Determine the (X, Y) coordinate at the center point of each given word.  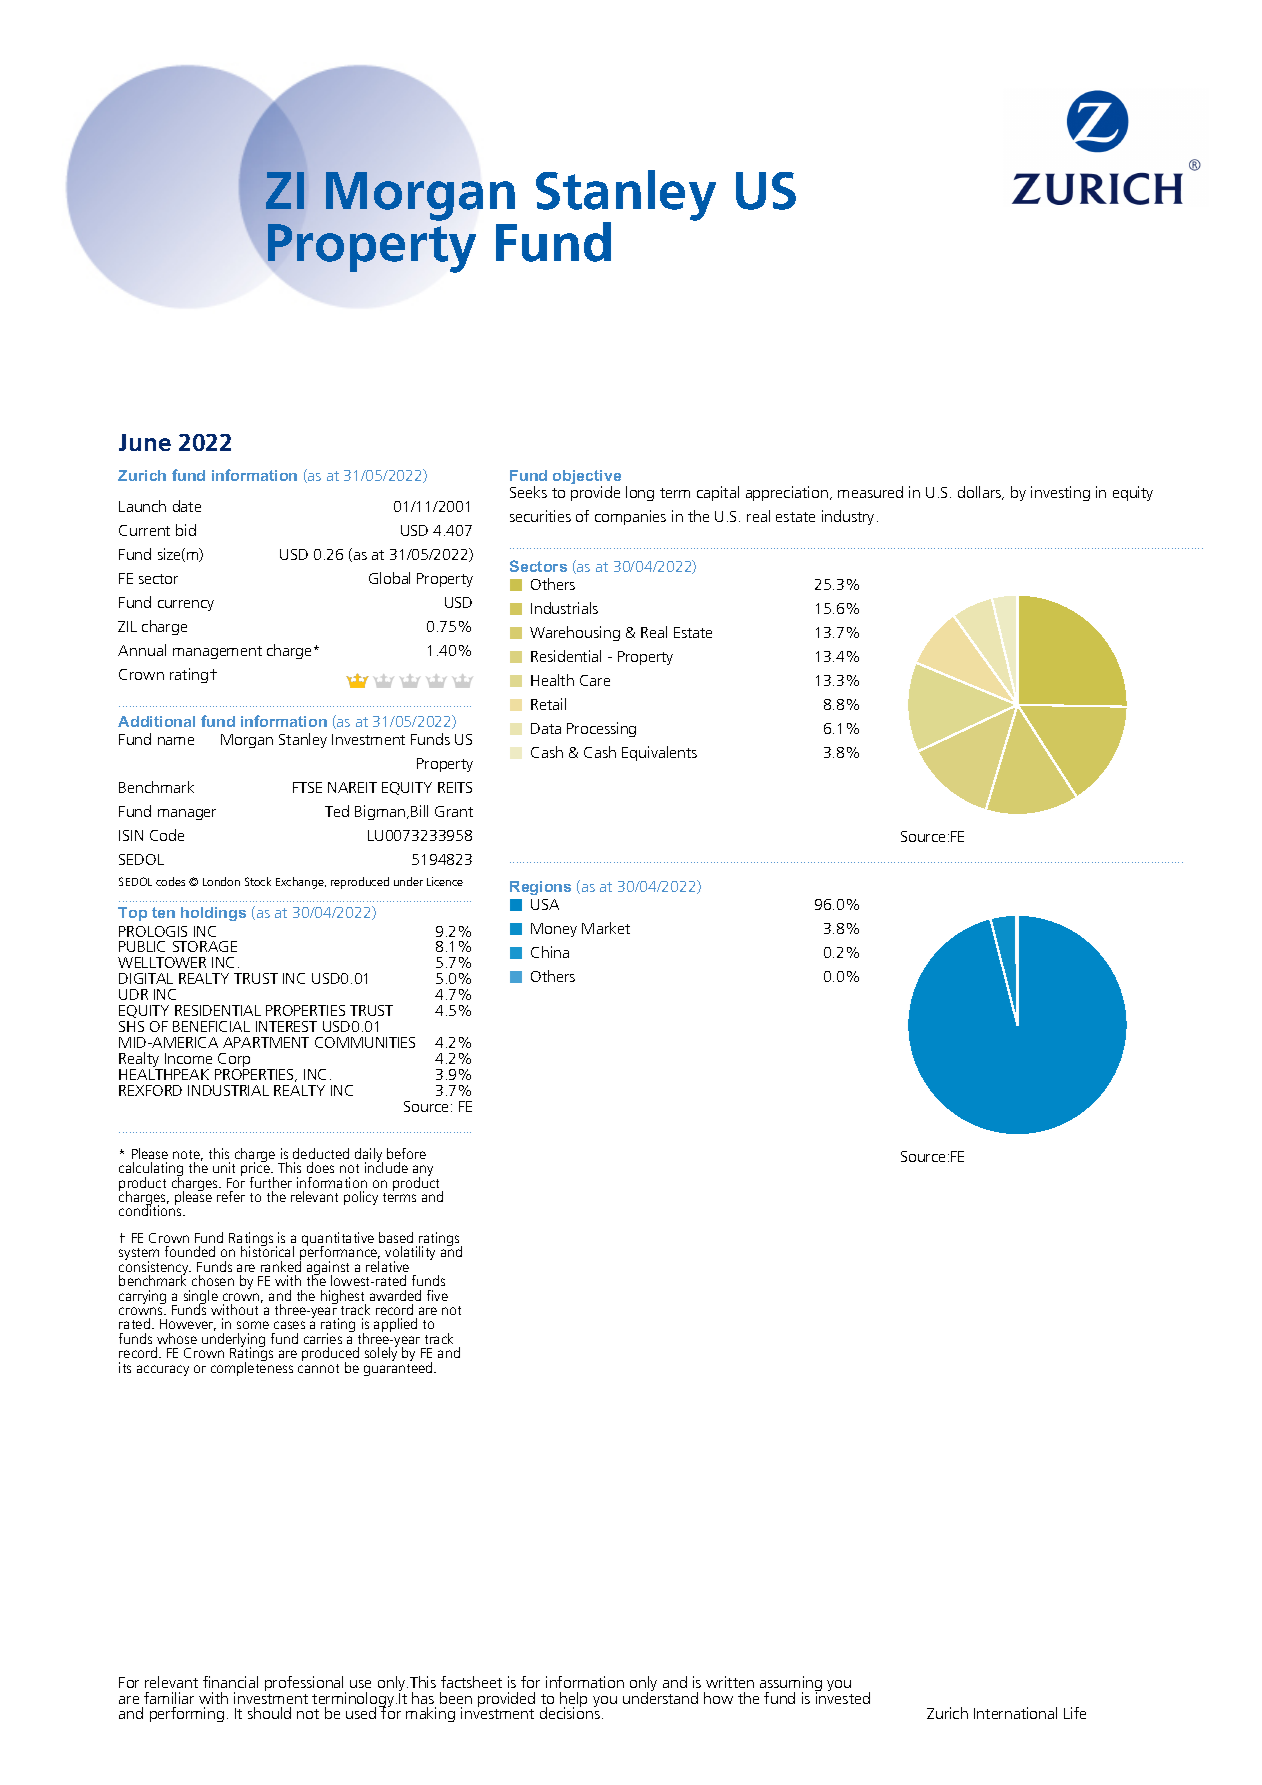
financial (230, 1682)
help (573, 1700)
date (187, 506)
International (1015, 1713)
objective (587, 479)
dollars (981, 493)
